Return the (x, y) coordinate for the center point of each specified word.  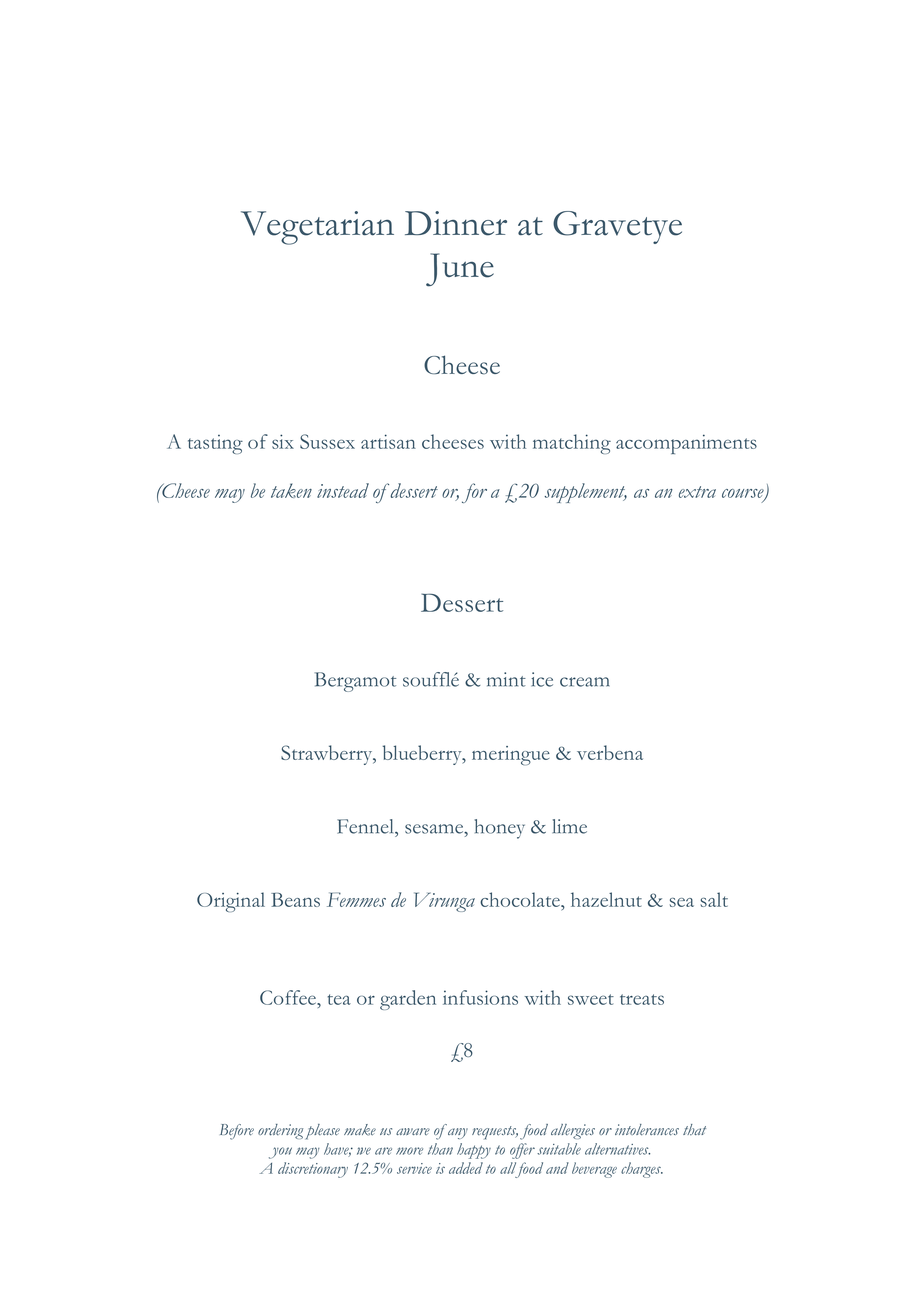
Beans (295, 900)
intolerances (647, 1130)
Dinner (456, 223)
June (460, 270)
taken (291, 490)
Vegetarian (317, 228)
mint (506, 679)
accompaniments (686, 444)
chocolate (521, 899)
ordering (280, 1131)
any (458, 1133)
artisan (388, 441)
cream (585, 682)
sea (682, 902)
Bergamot (355, 682)
